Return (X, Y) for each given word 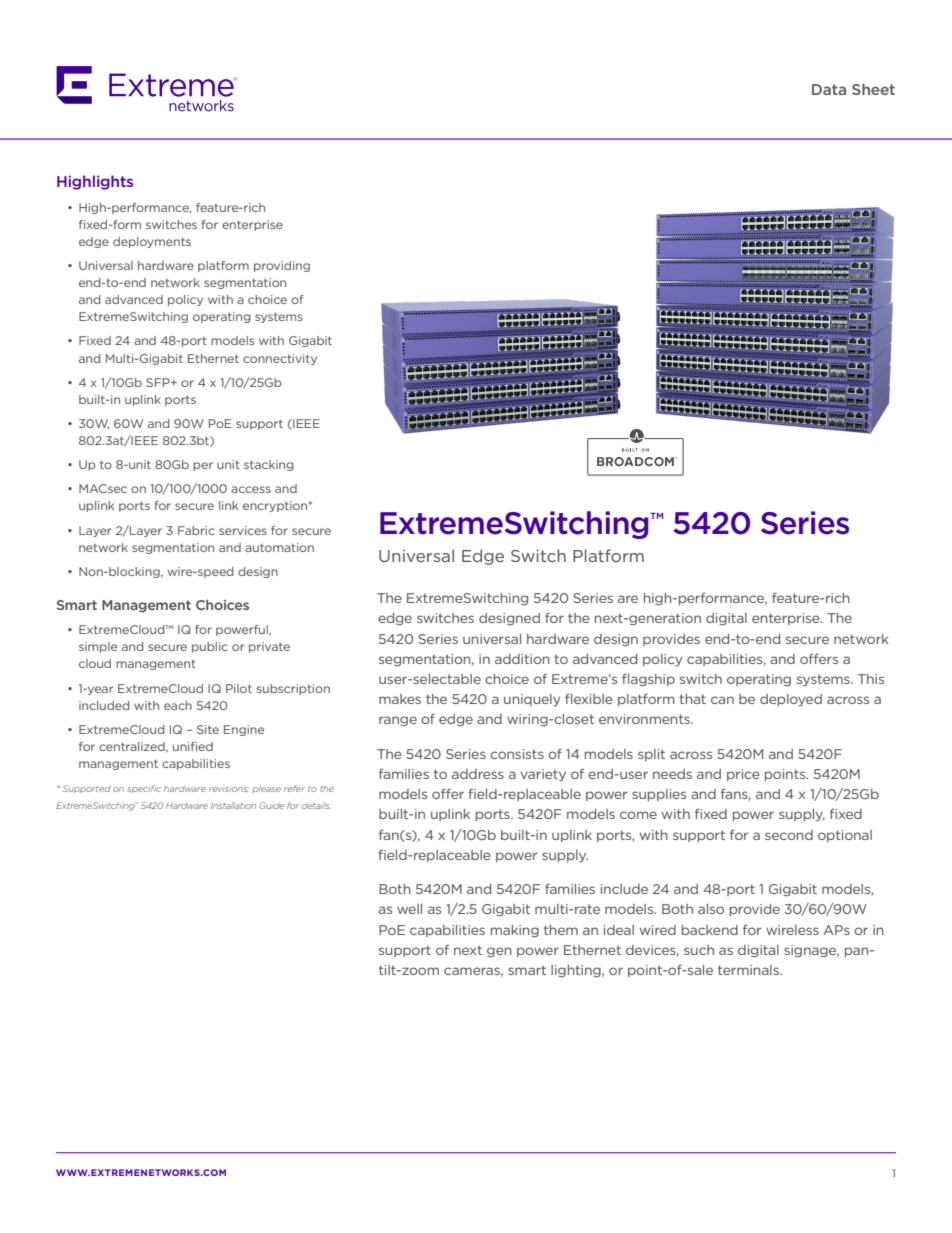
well (409, 909)
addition (522, 659)
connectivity (280, 359)
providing (282, 266)
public (210, 647)
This (871, 679)
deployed (791, 700)
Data (829, 89)
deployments (152, 242)
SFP (159, 382)
